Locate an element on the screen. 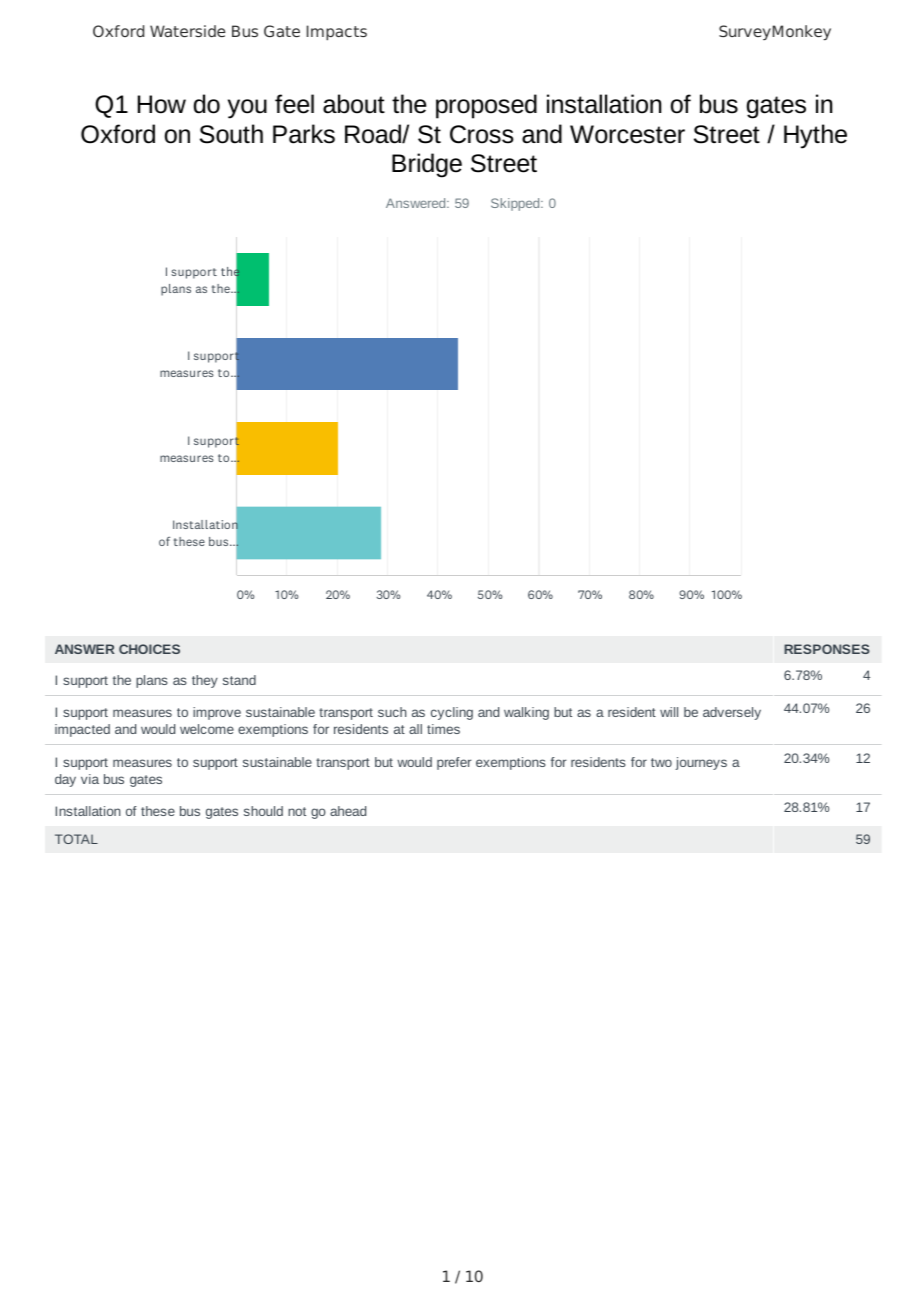 This screenshot has width=924, height=1308. South is located at coordinates (231, 134).
